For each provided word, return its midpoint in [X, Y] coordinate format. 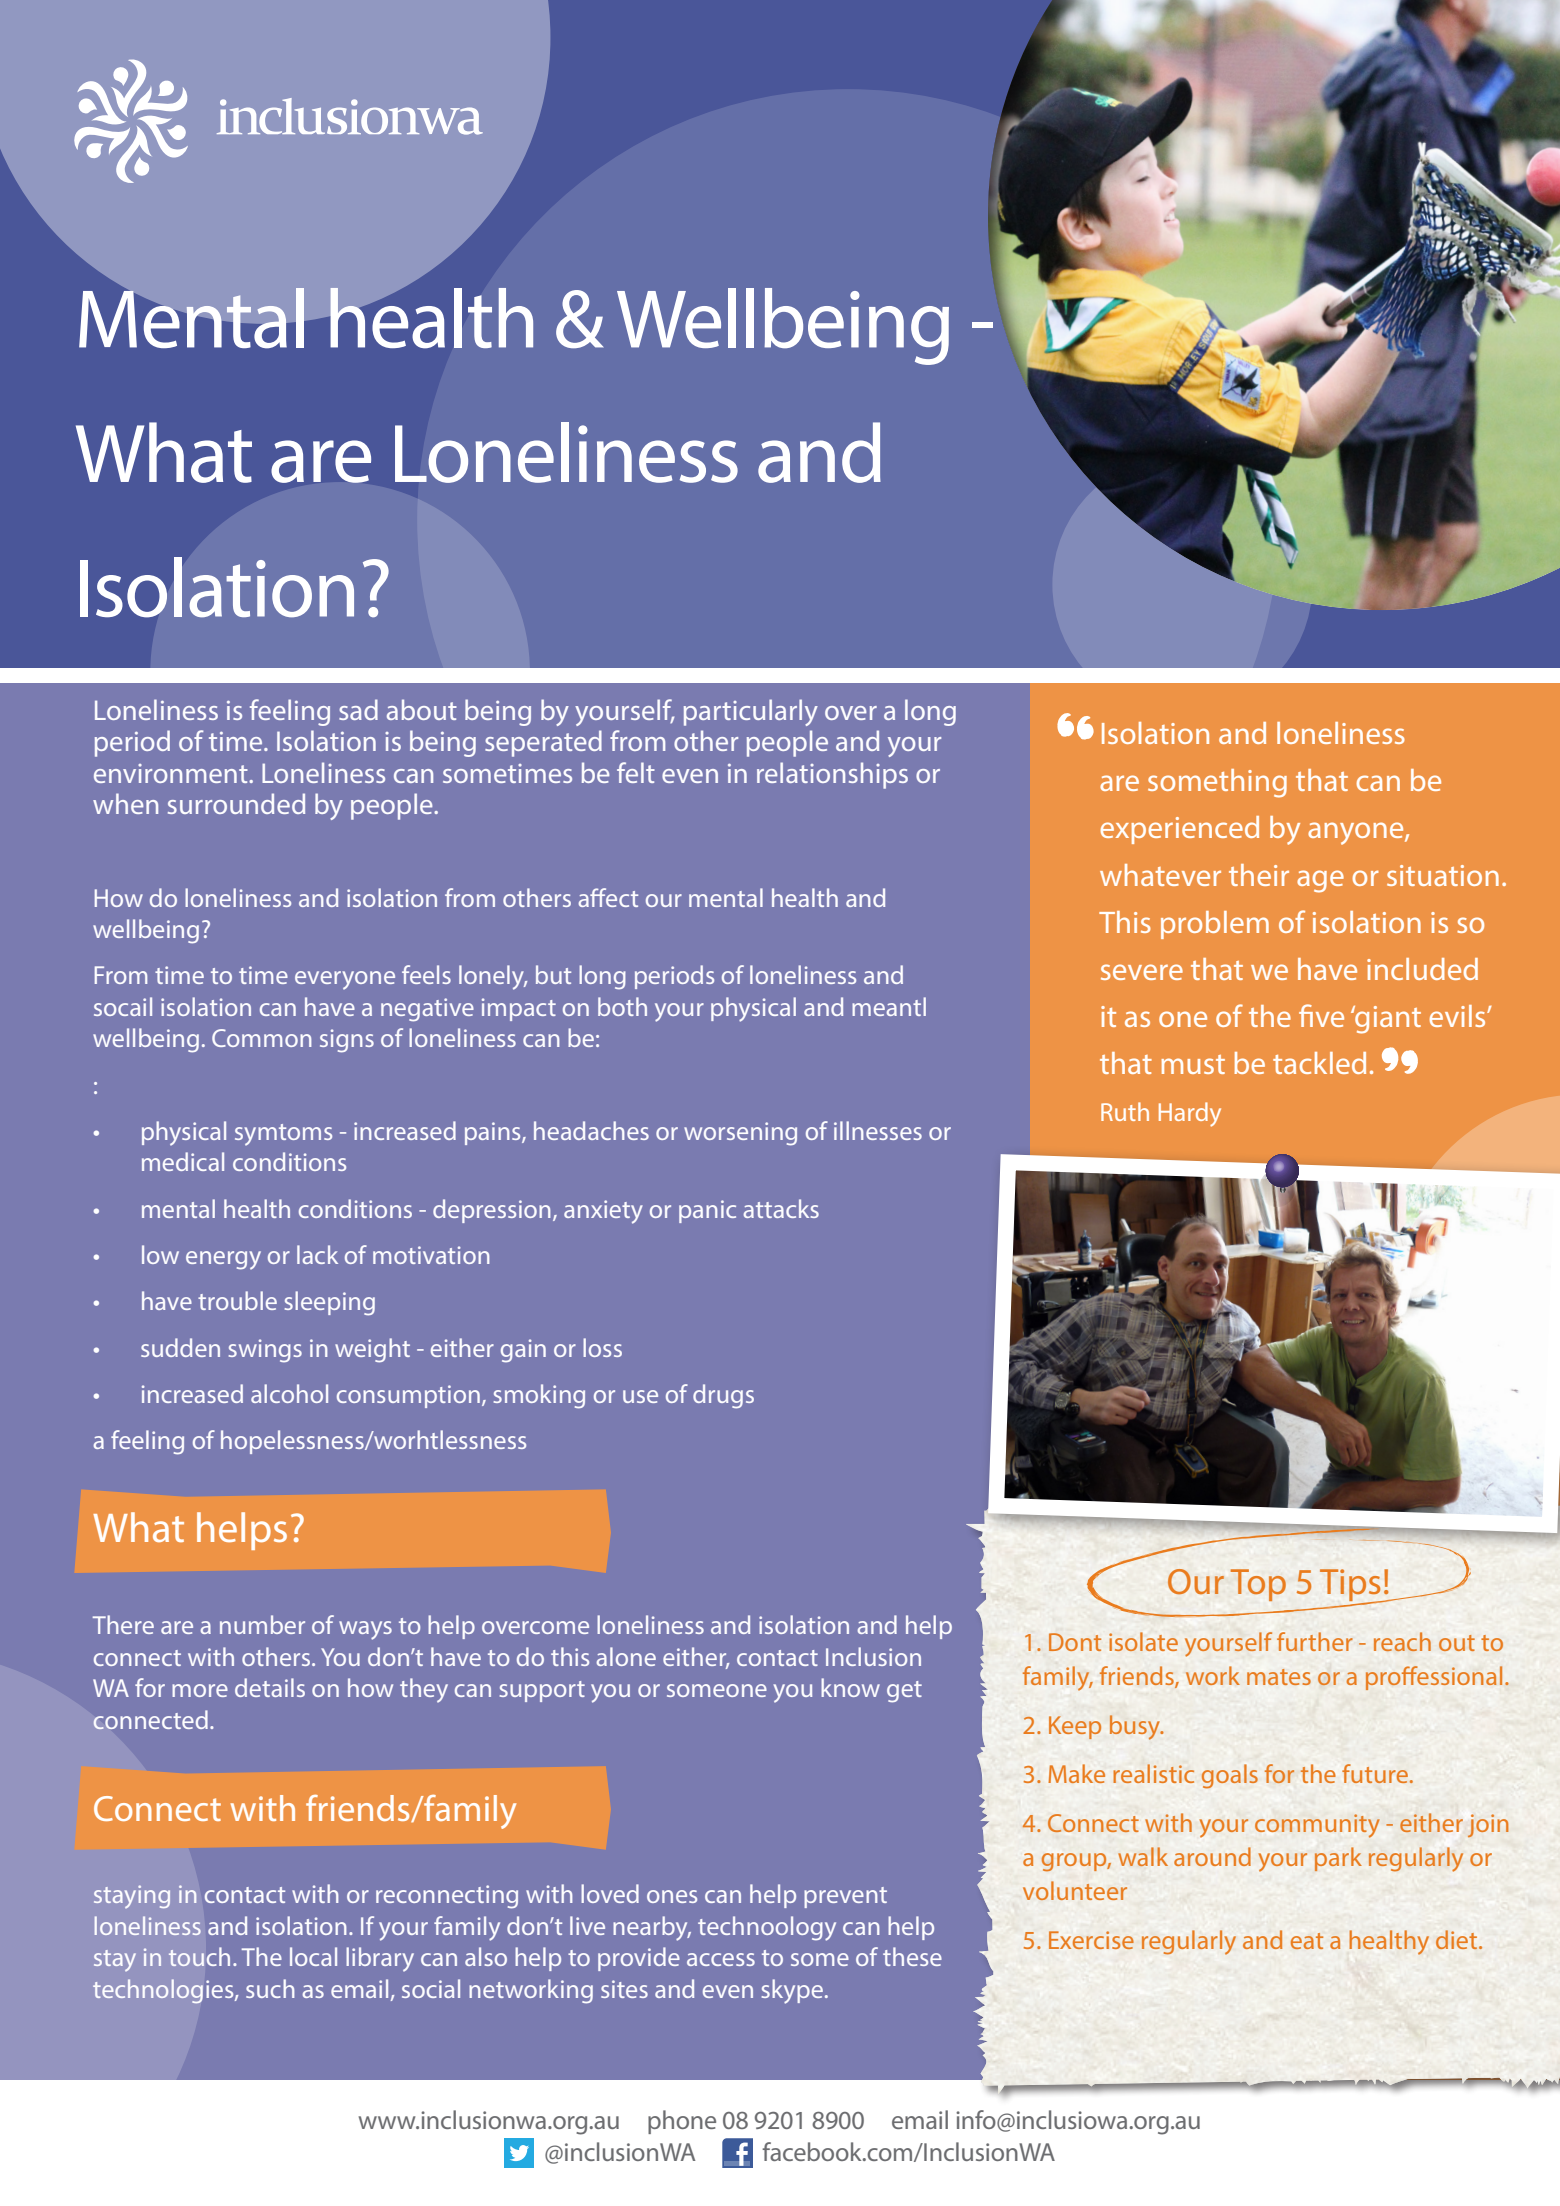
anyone [1357, 833]
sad [358, 709]
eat [1307, 1941]
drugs [723, 1396]
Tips [1351, 1586]
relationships [832, 775]
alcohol [289, 1393]
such [270, 1988]
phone [682, 2122]
